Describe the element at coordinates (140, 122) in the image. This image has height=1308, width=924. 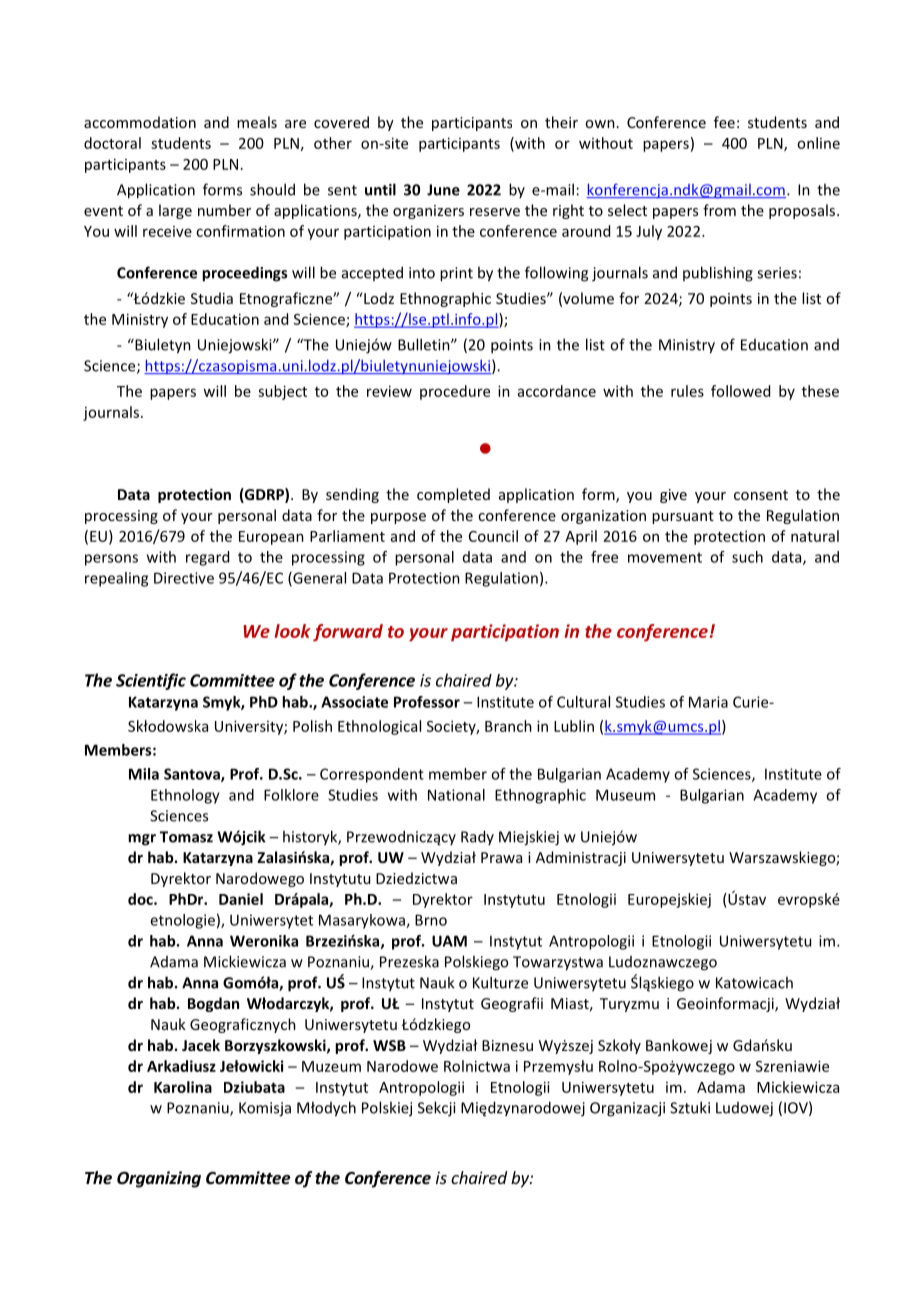
I see `accommodation` at that location.
